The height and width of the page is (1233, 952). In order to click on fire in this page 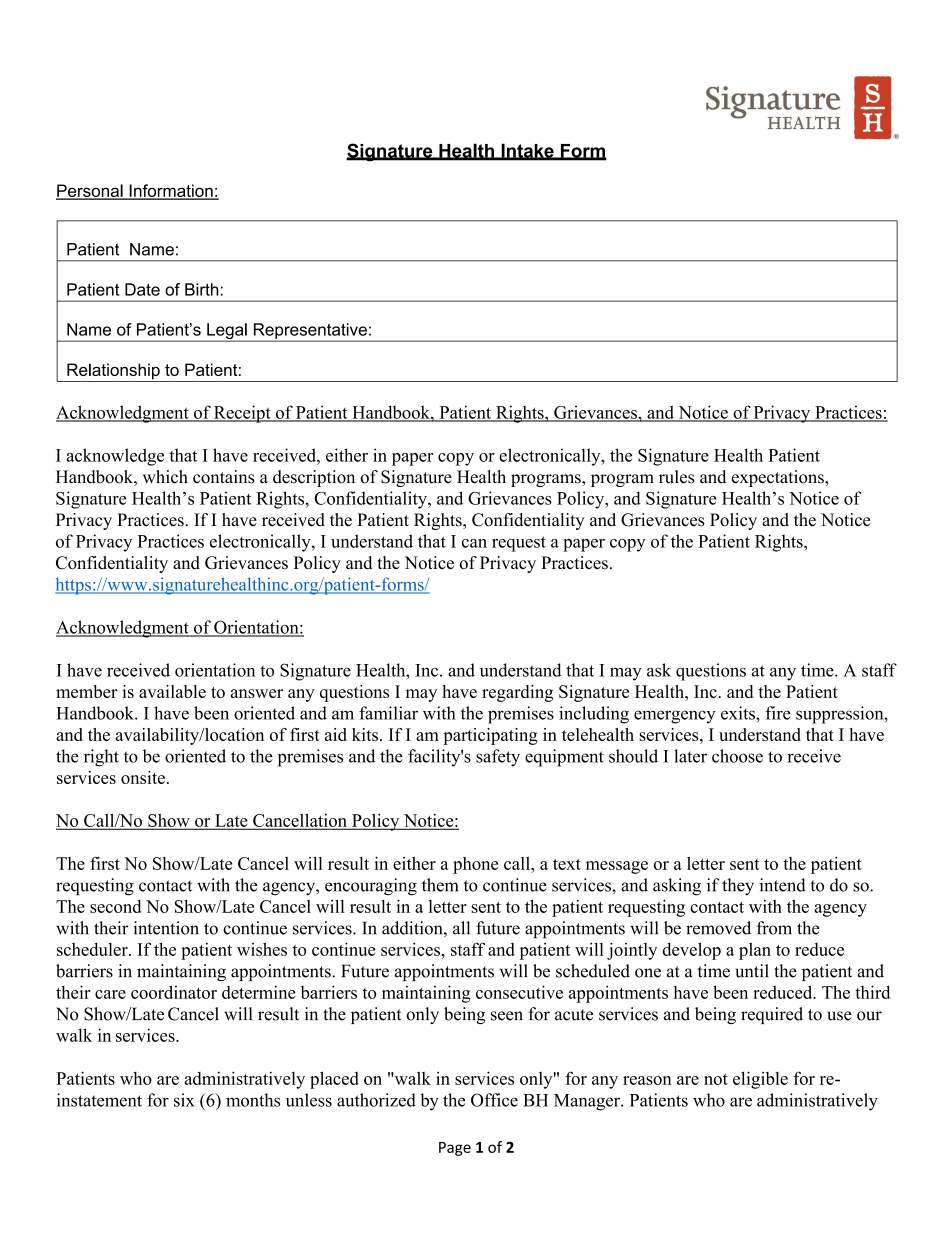, I will do `click(778, 713)`.
